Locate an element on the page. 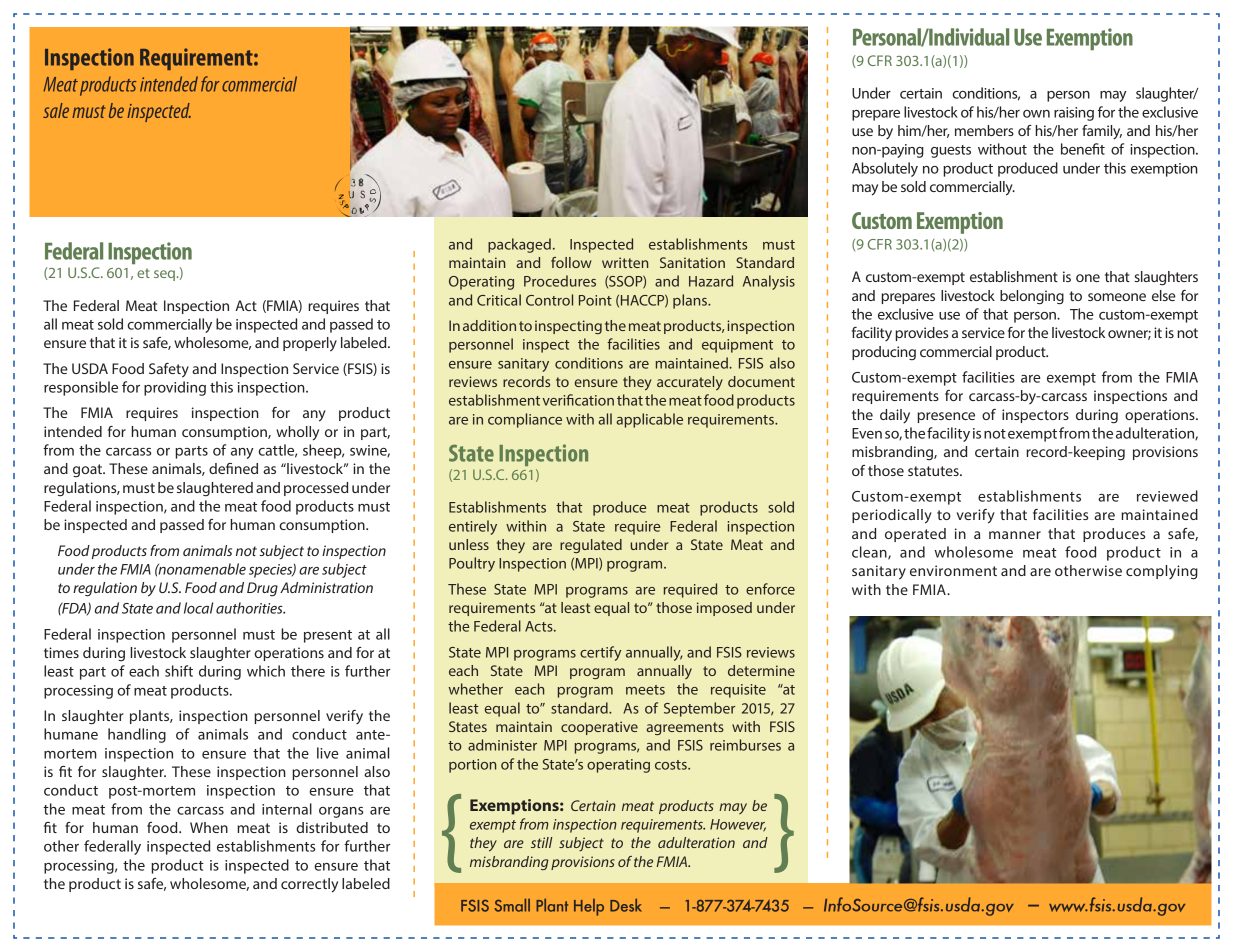  sale is located at coordinates (56, 110).
